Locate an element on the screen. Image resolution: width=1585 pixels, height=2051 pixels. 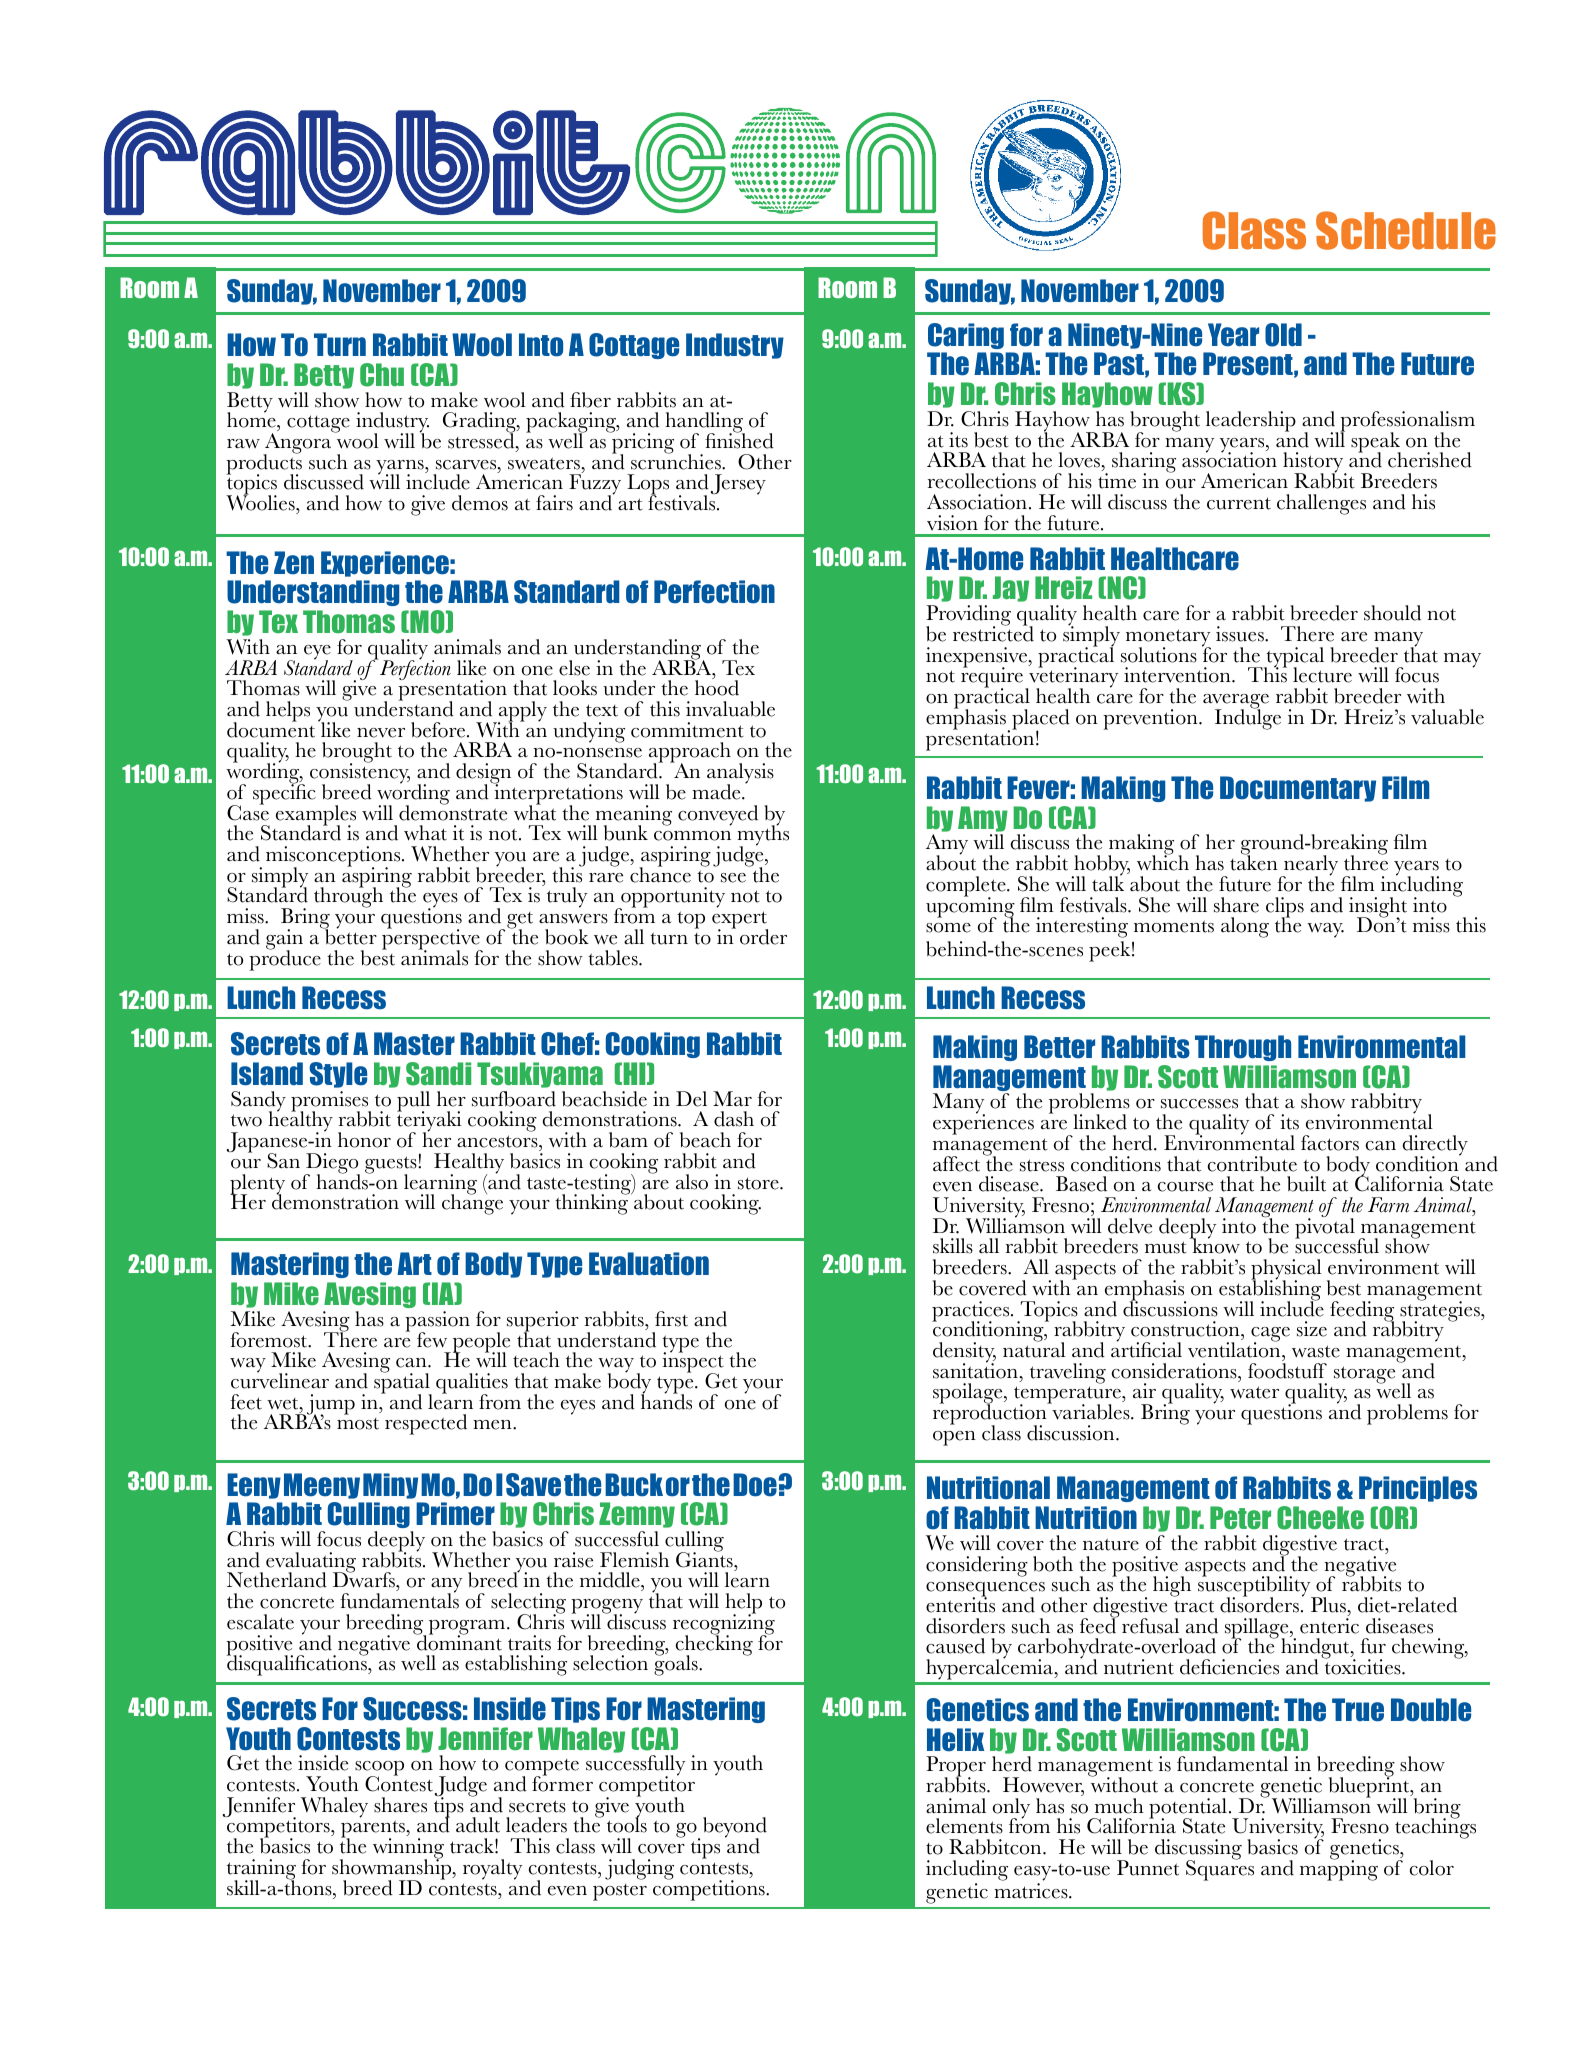
Mar is located at coordinates (732, 1098).
